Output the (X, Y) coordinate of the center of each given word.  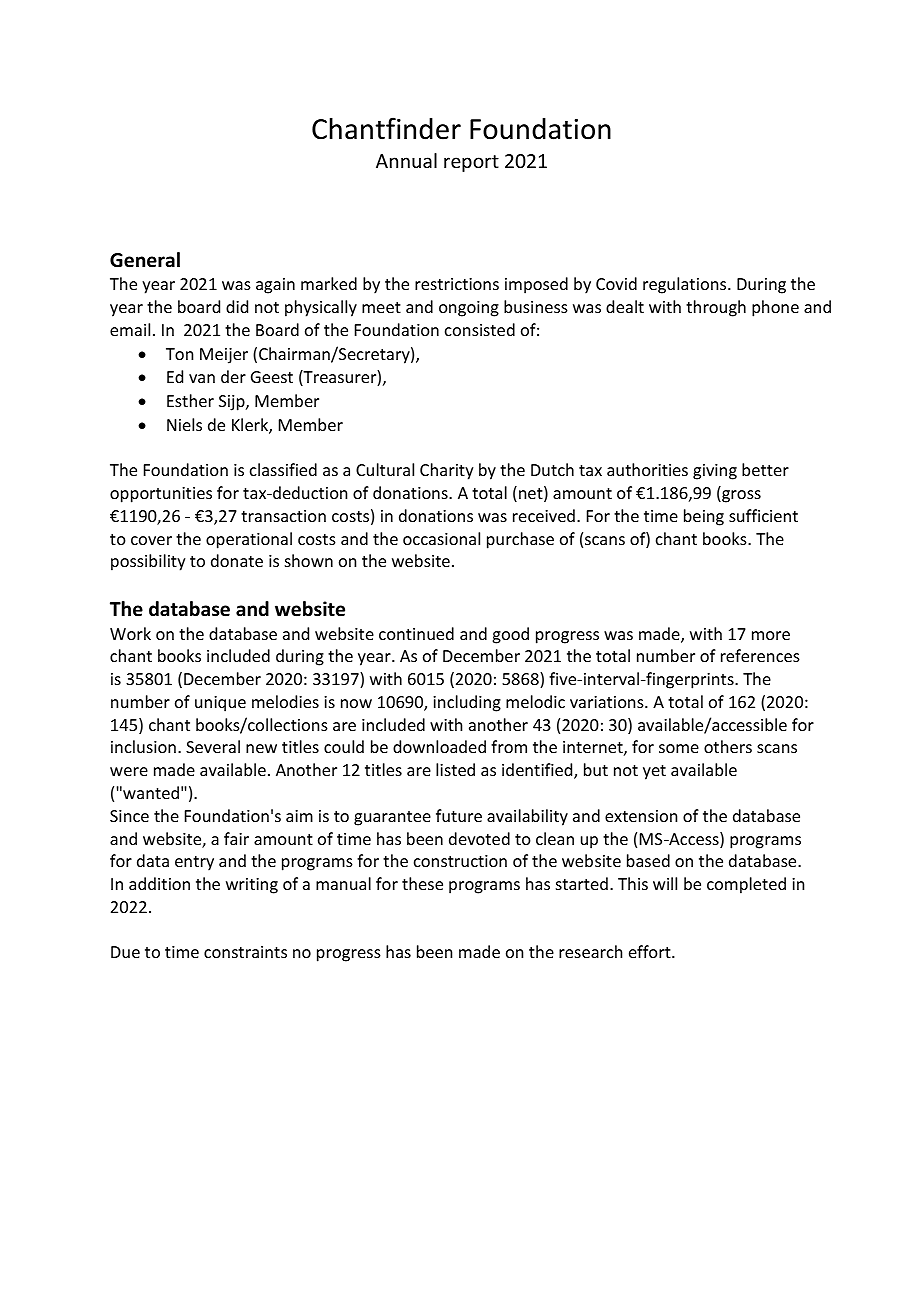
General (145, 260)
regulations (686, 285)
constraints (245, 952)
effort (651, 951)
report (471, 163)
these (422, 883)
